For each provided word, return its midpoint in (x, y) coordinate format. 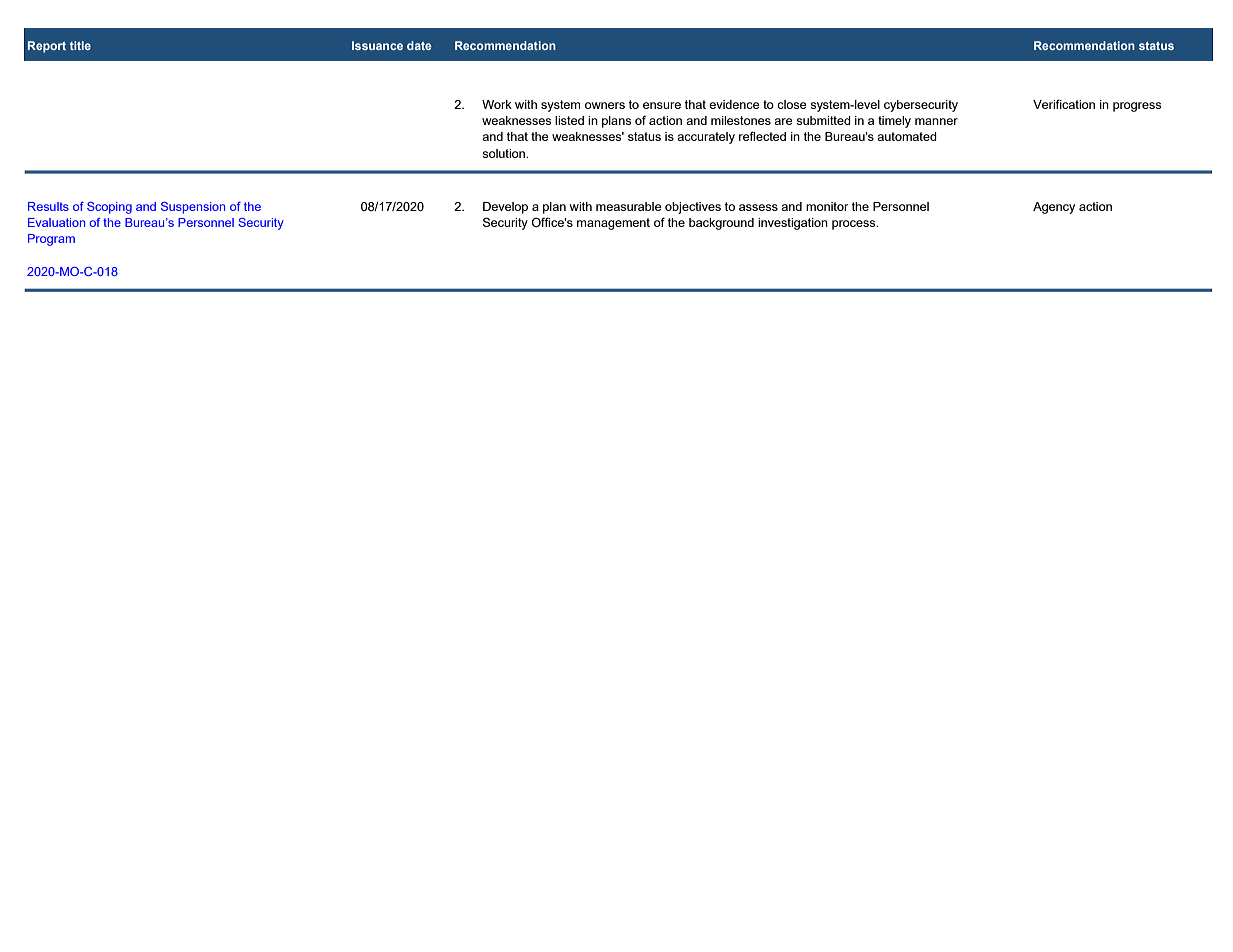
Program (51, 240)
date (419, 45)
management (613, 224)
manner (936, 121)
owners (605, 105)
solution (504, 153)
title (80, 45)
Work (497, 104)
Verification (1064, 104)
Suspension (193, 208)
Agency (1054, 208)
